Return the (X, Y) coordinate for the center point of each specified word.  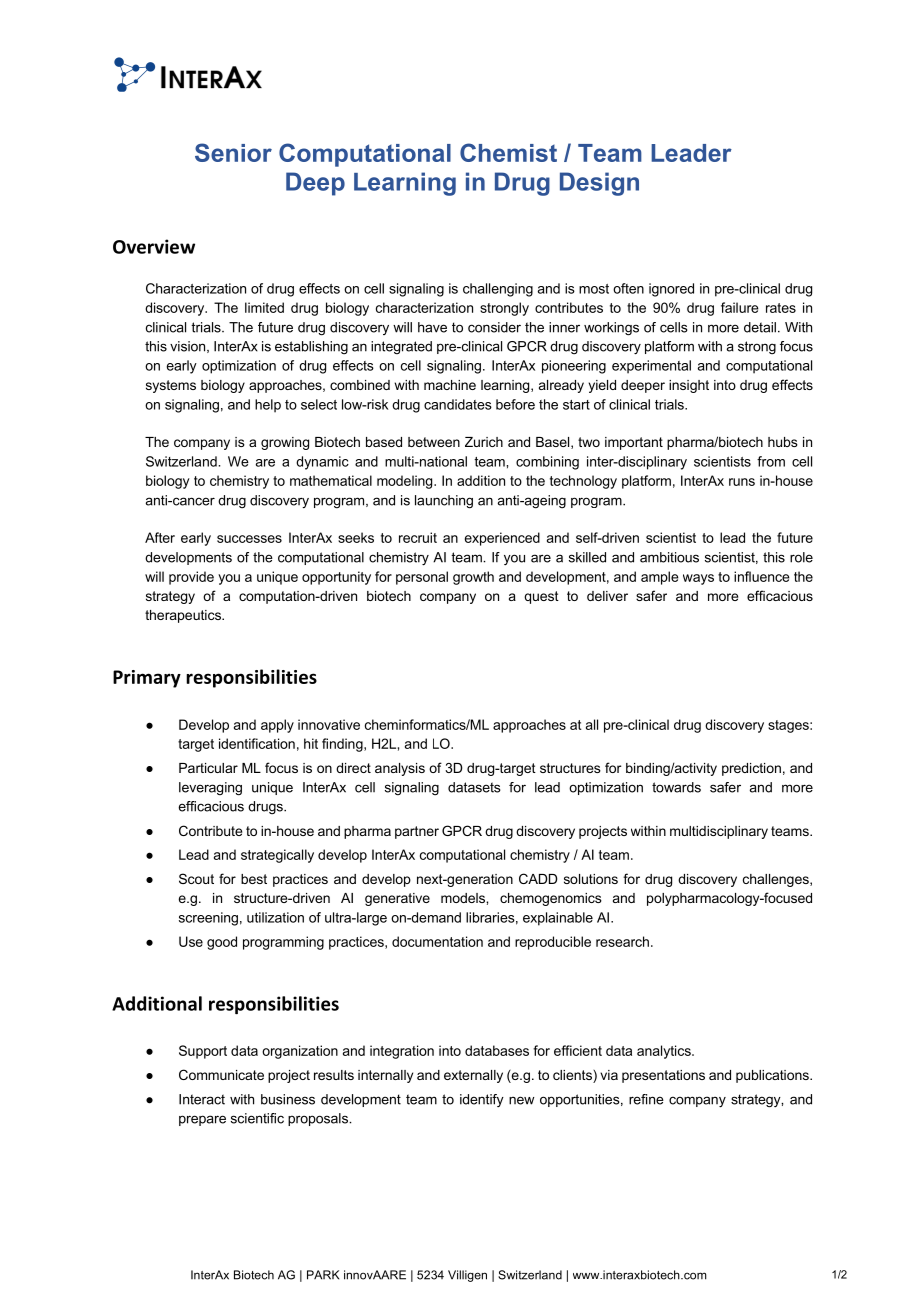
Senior (233, 152)
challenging (498, 290)
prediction (751, 769)
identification (257, 743)
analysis (400, 769)
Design (599, 184)
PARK (323, 1275)
